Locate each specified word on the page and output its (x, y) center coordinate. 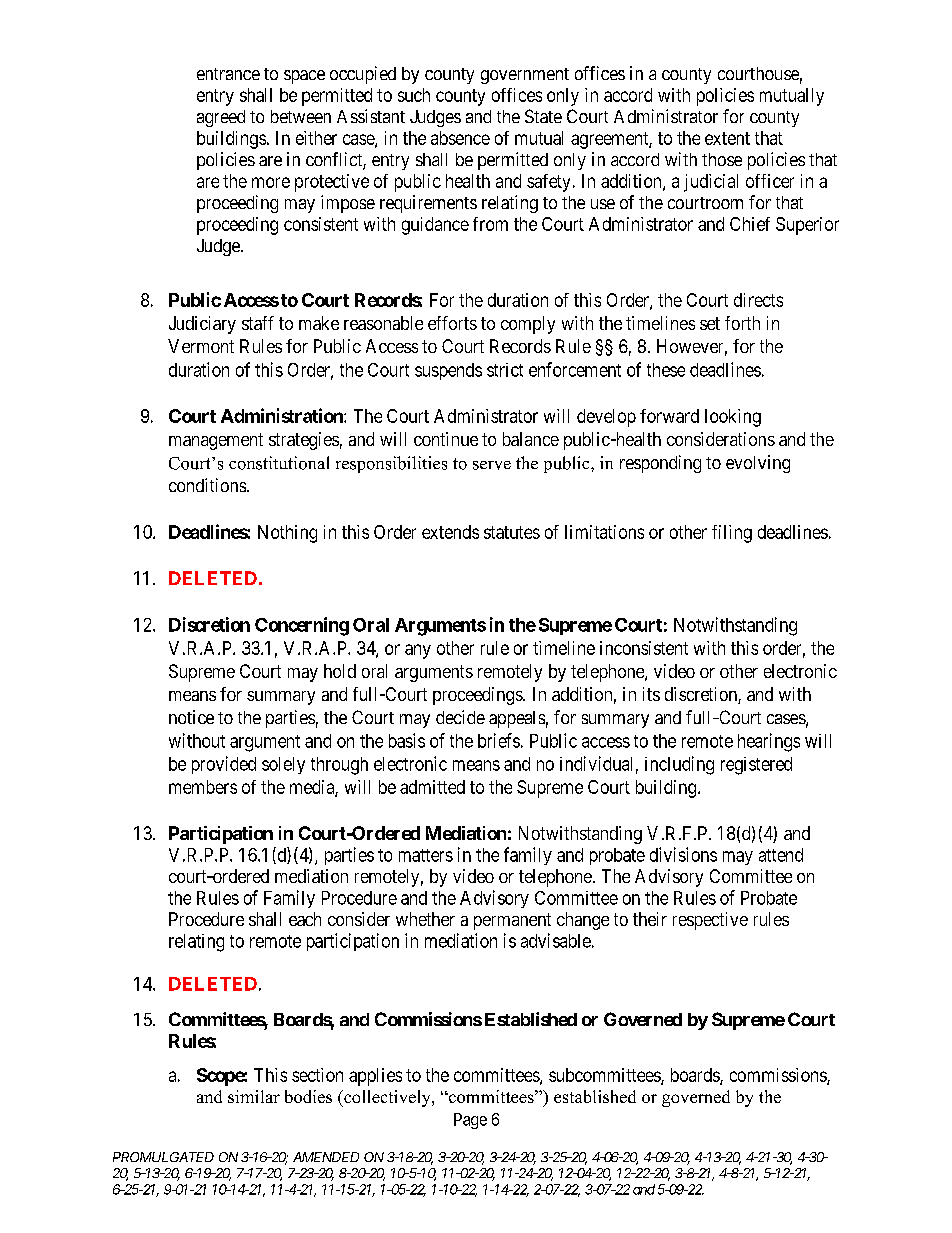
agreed (221, 118)
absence (460, 138)
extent (727, 138)
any (418, 651)
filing (732, 534)
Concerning (302, 626)
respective (710, 921)
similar (254, 1096)
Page (470, 1121)
